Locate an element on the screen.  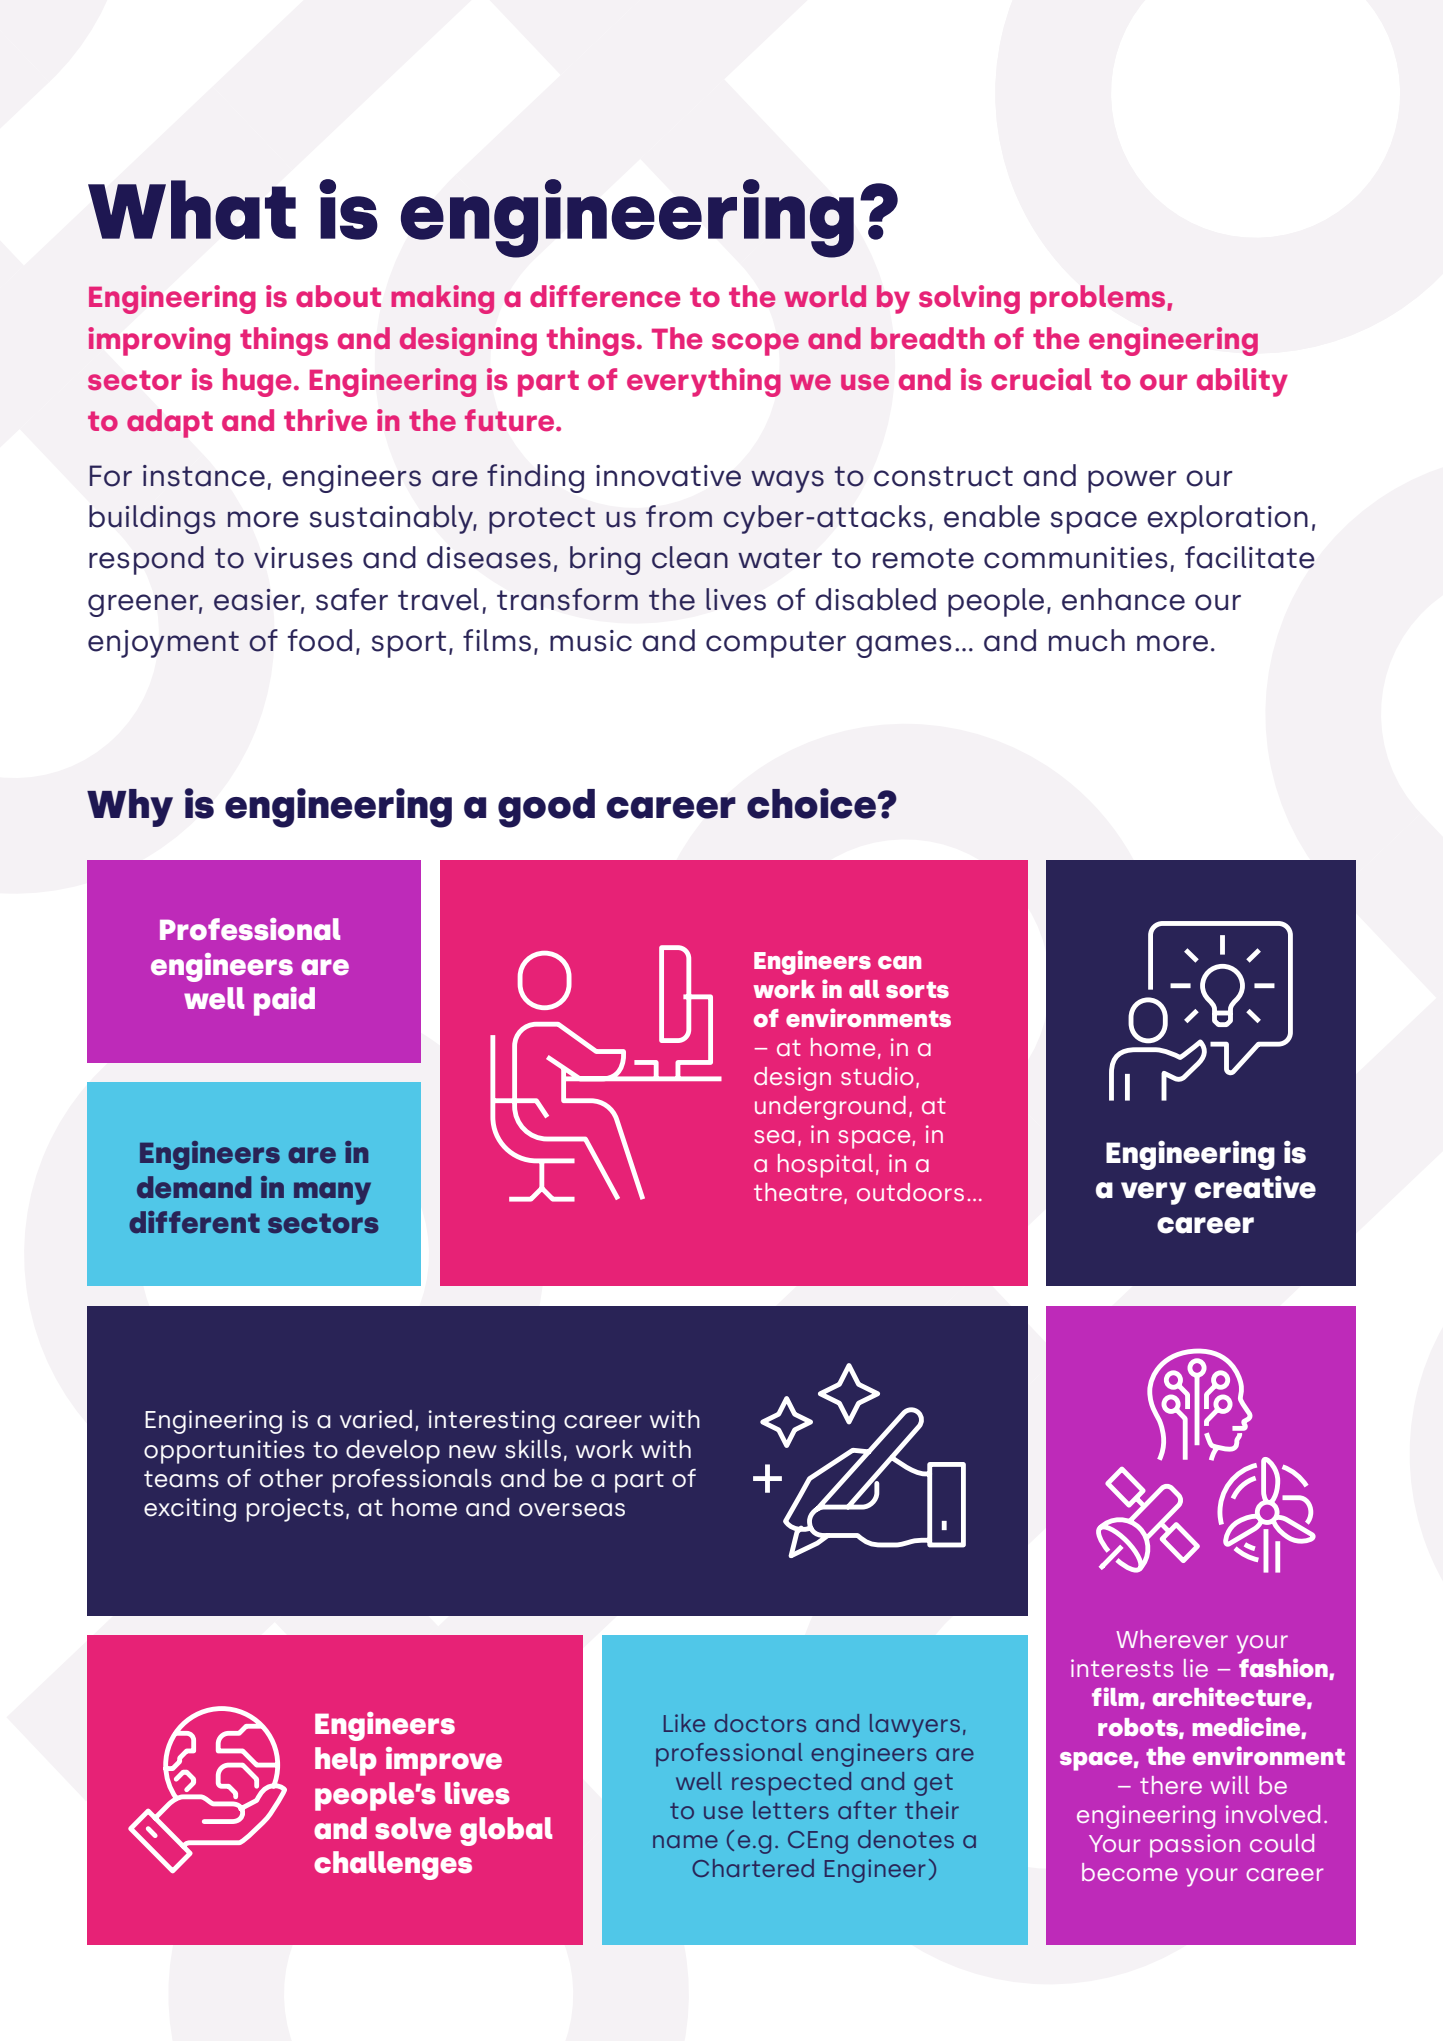
overseas is located at coordinates (572, 1510).
